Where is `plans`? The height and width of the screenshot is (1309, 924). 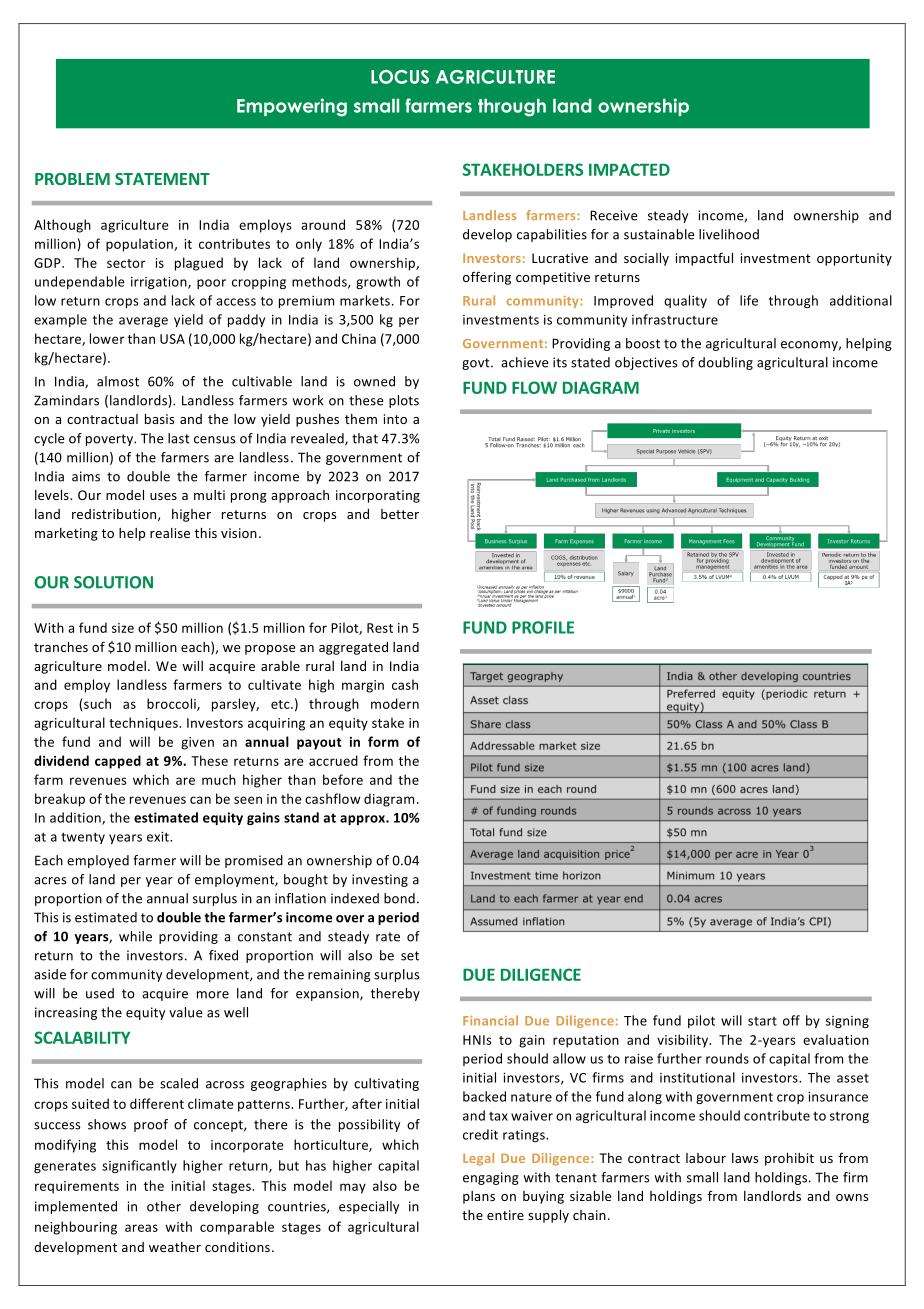
plans is located at coordinates (479, 1197).
